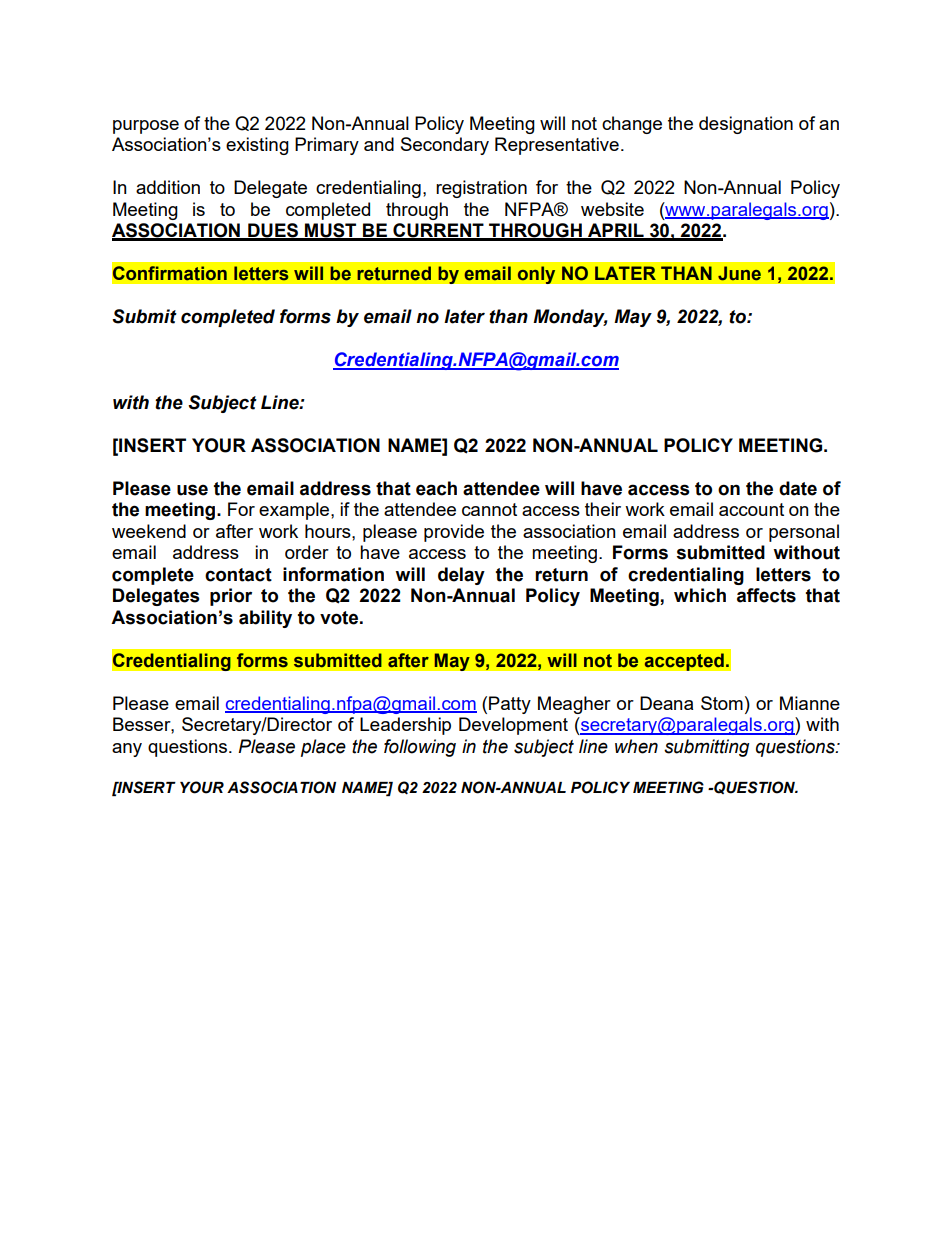 This page has height=1233, width=952. What do you see at coordinates (445, 146) in the page?
I see `Secondary` at bounding box center [445, 146].
